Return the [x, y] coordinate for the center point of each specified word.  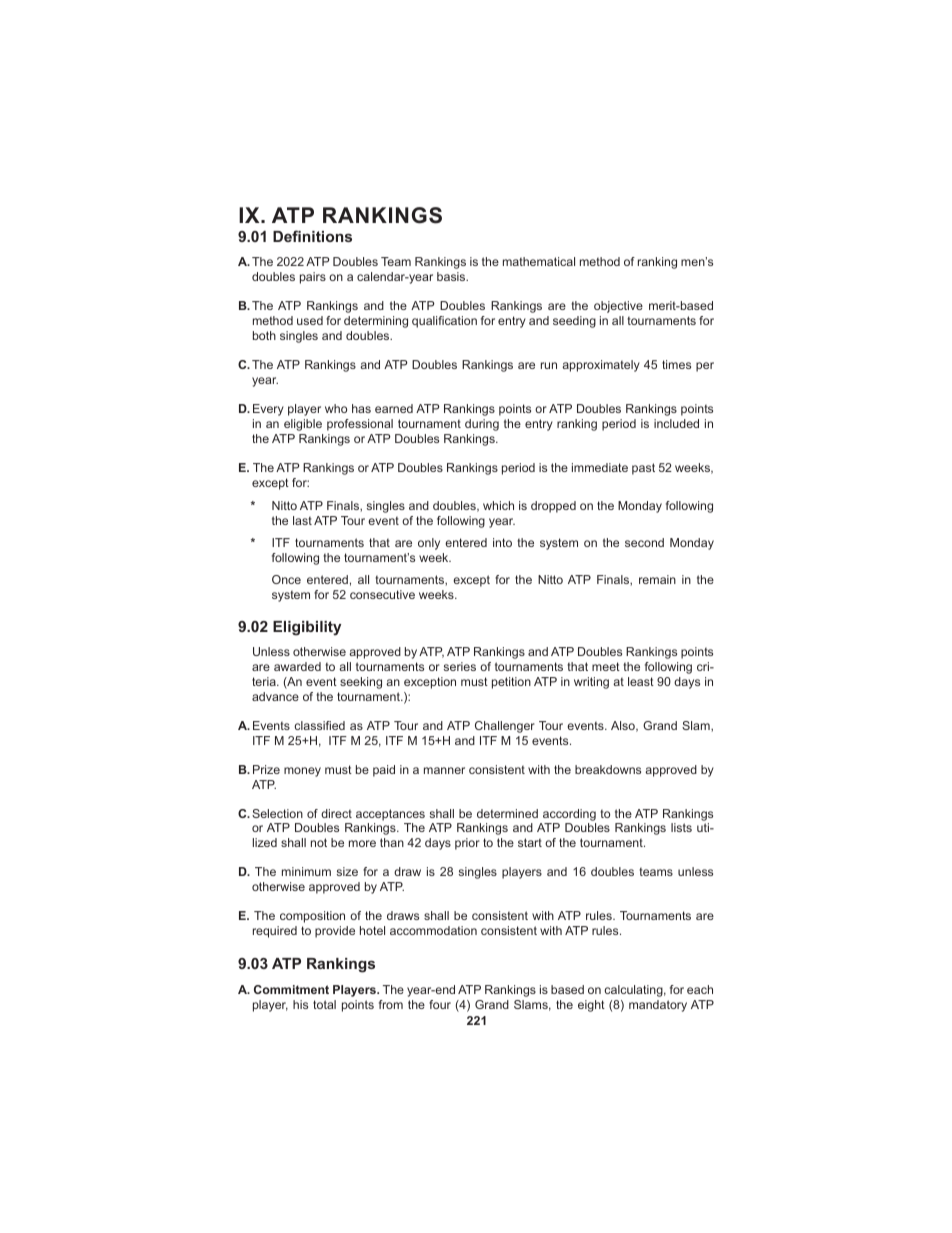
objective [618, 307]
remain [657, 579]
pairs [313, 278]
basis [452, 276]
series [460, 666]
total [324, 1004]
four [440, 1004]
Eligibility [307, 628]
